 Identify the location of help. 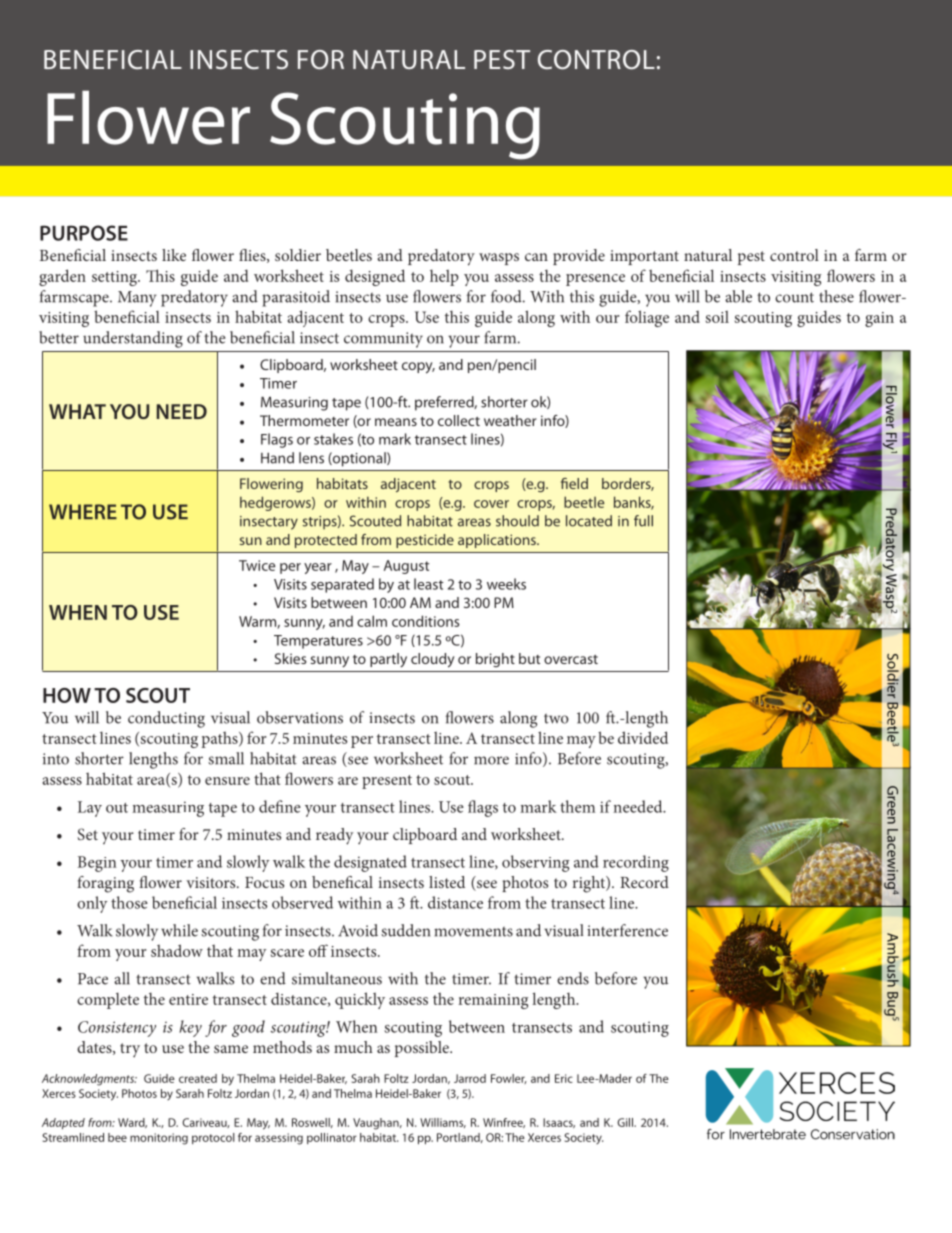
(444, 277).
